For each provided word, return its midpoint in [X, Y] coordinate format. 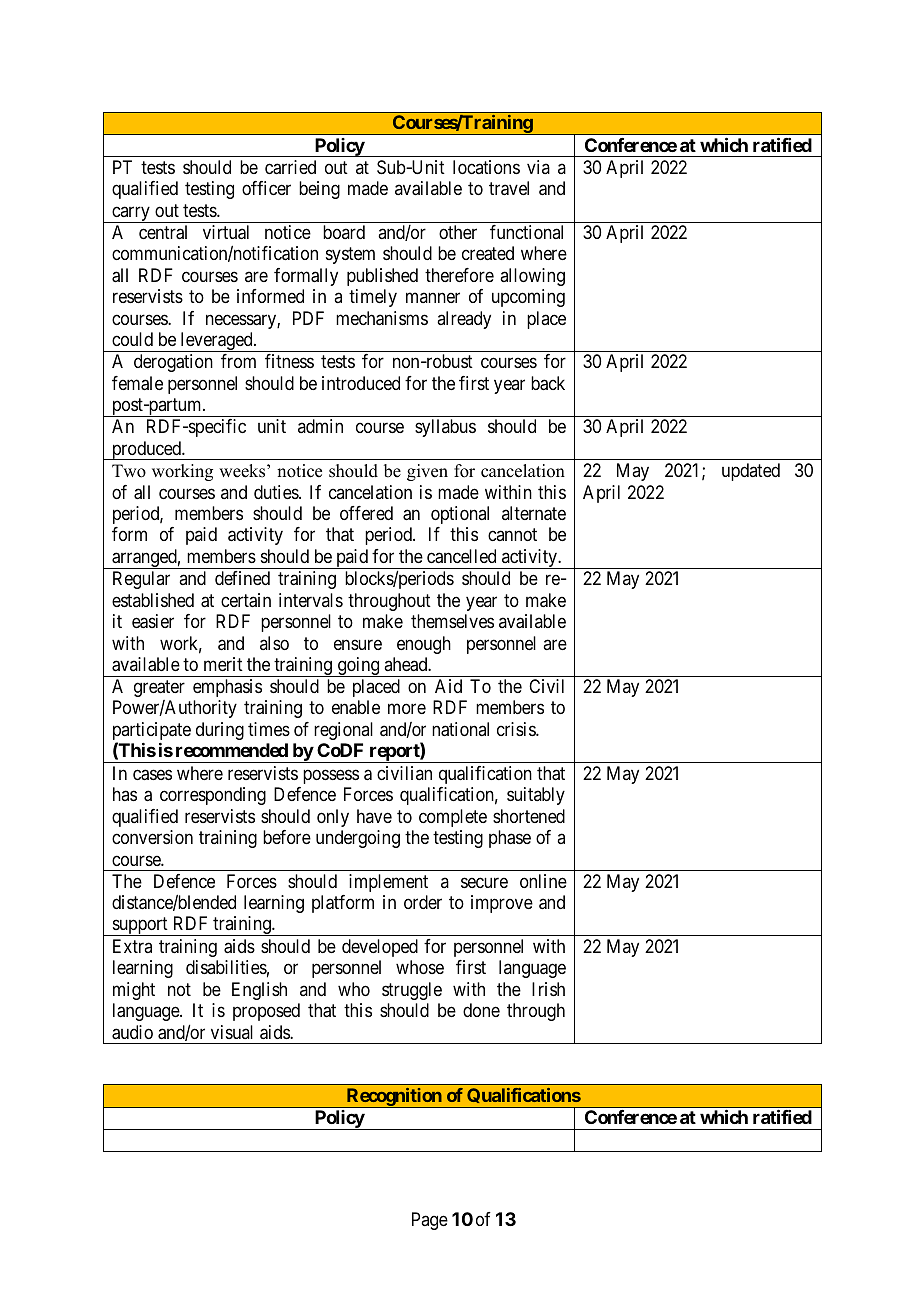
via [538, 167]
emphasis [227, 688]
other [458, 232]
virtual [226, 232]
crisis [517, 729]
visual [232, 1032]
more [407, 709]
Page [430, 1221]
